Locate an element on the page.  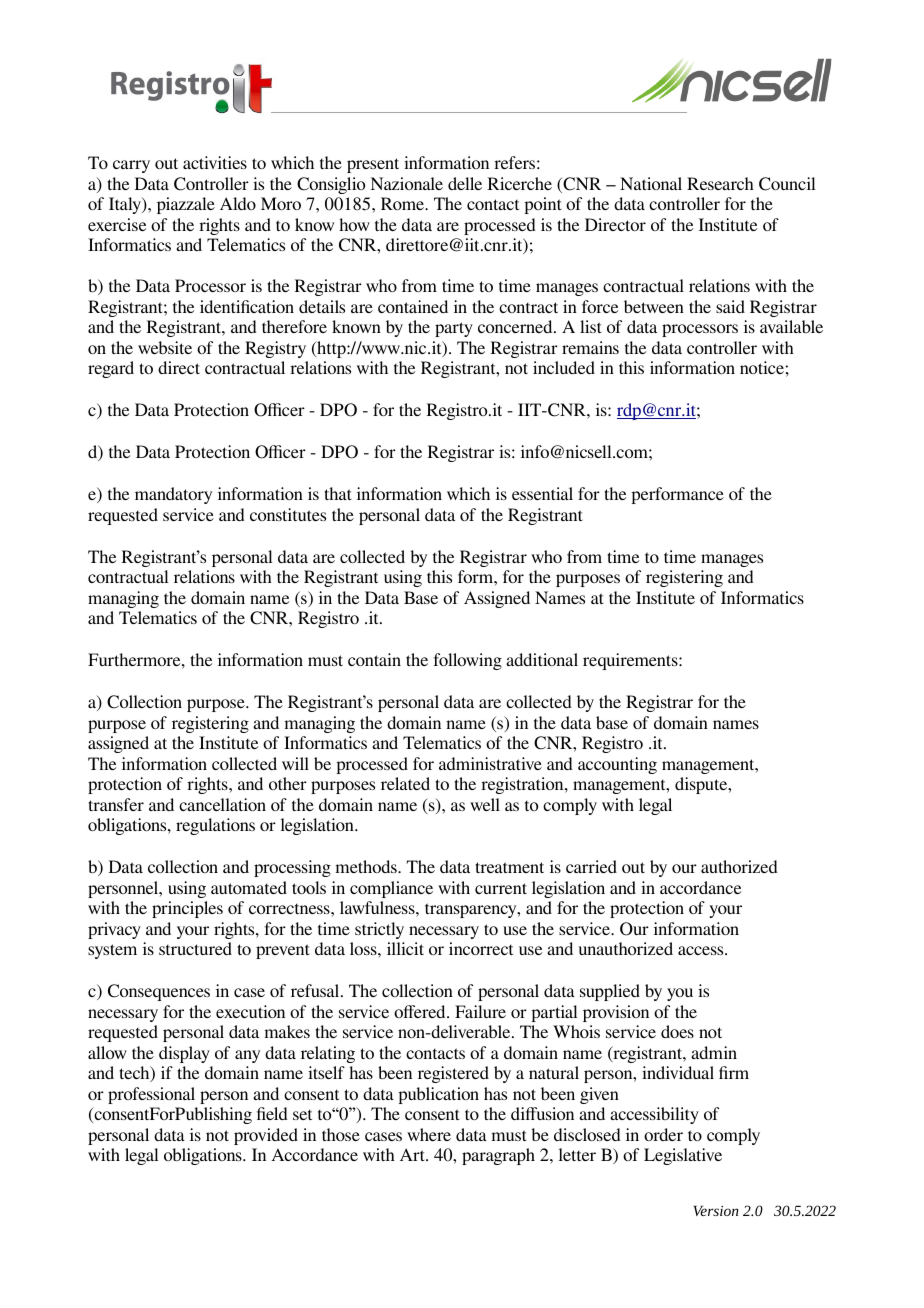
provided is located at coordinates (266, 1136).
